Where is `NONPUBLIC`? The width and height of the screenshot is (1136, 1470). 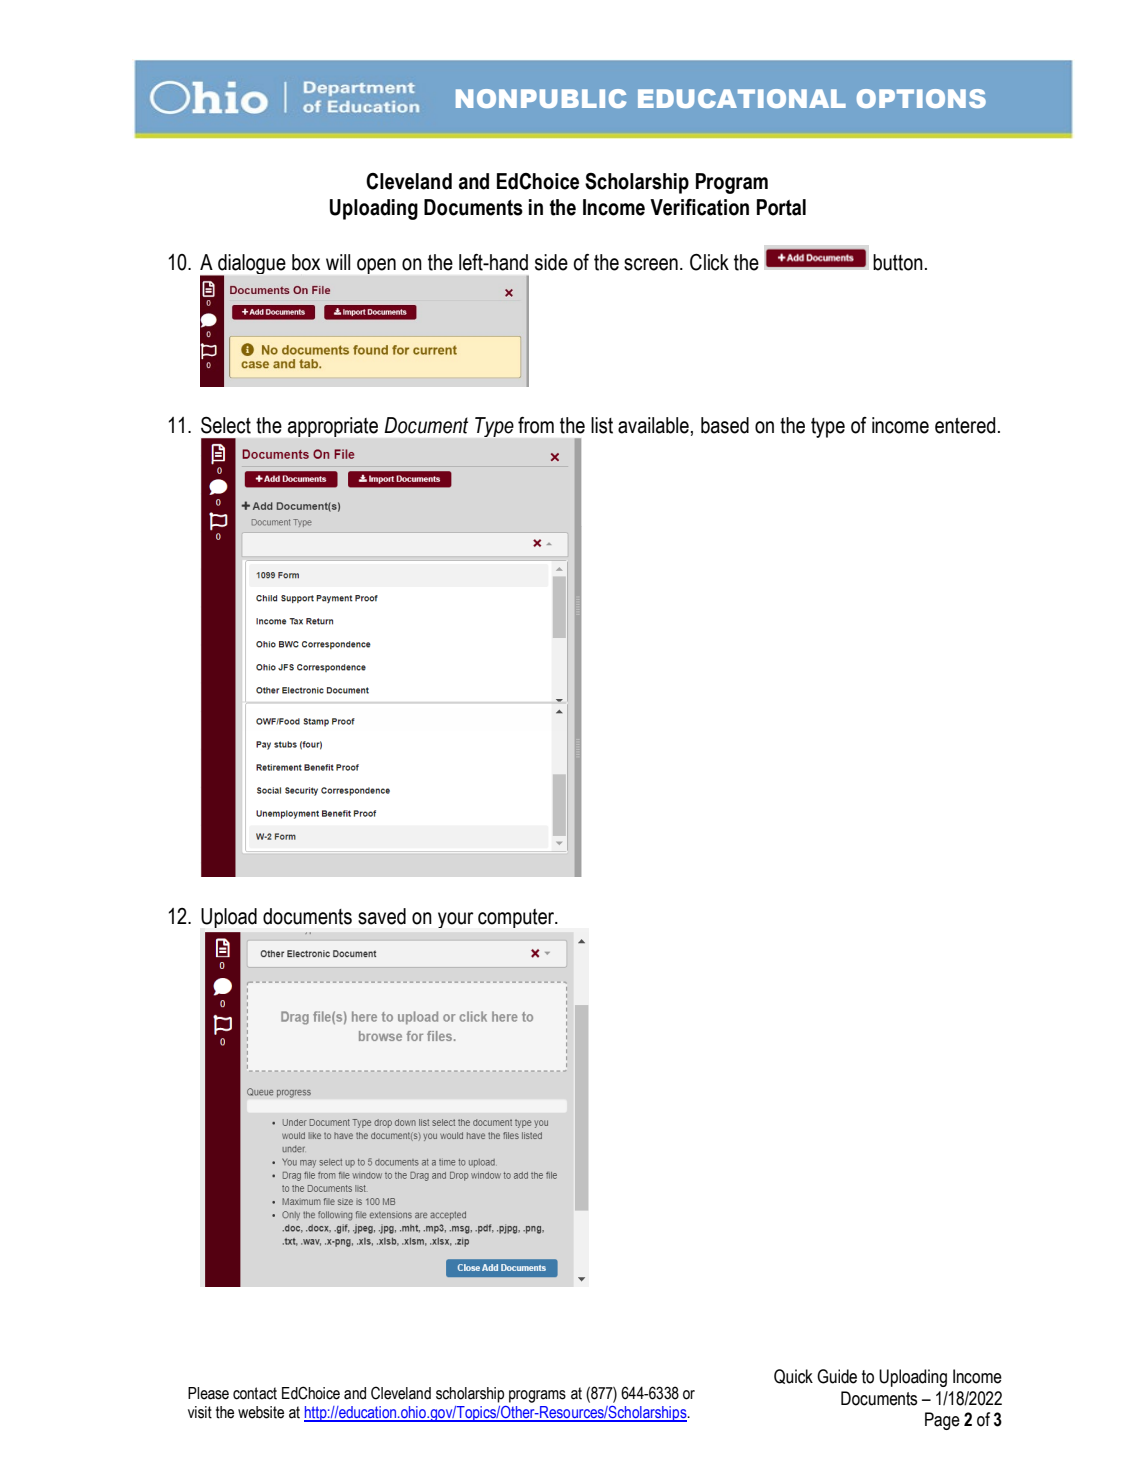 NONPUBLIC is located at coordinates (541, 98).
